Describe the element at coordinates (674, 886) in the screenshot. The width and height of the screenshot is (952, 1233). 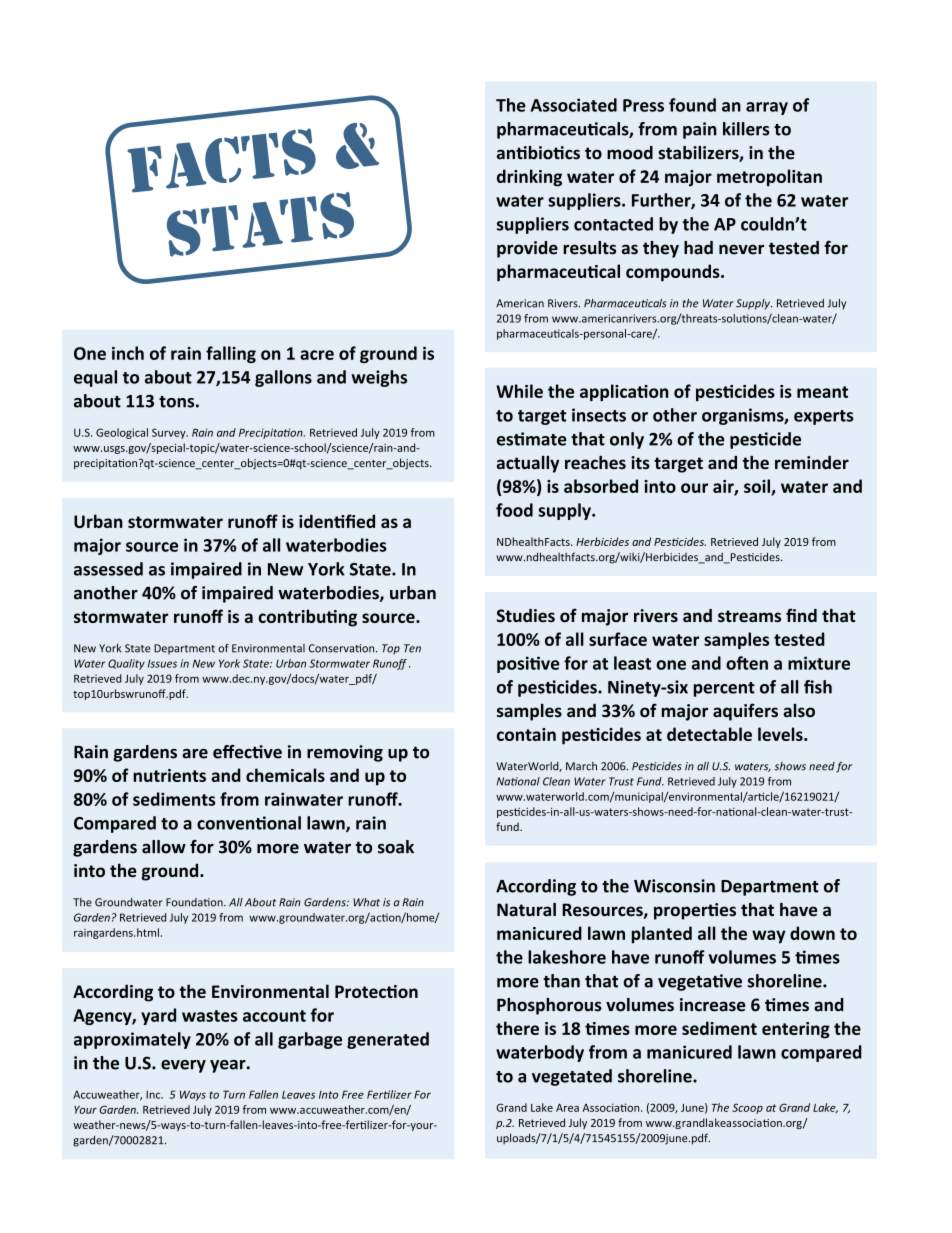
I see `Wisconsin` at that location.
